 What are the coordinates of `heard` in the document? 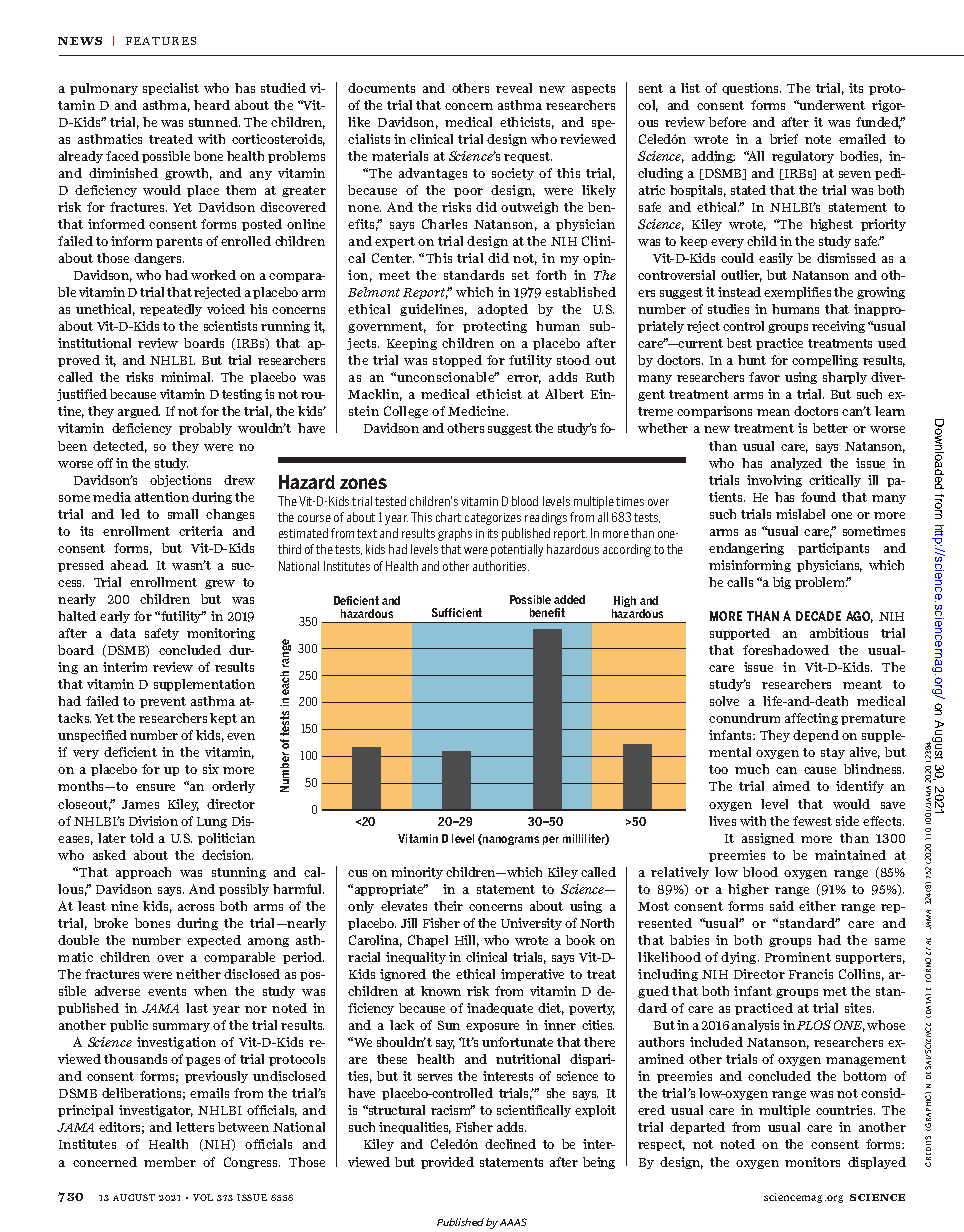 It's located at (212, 105).
